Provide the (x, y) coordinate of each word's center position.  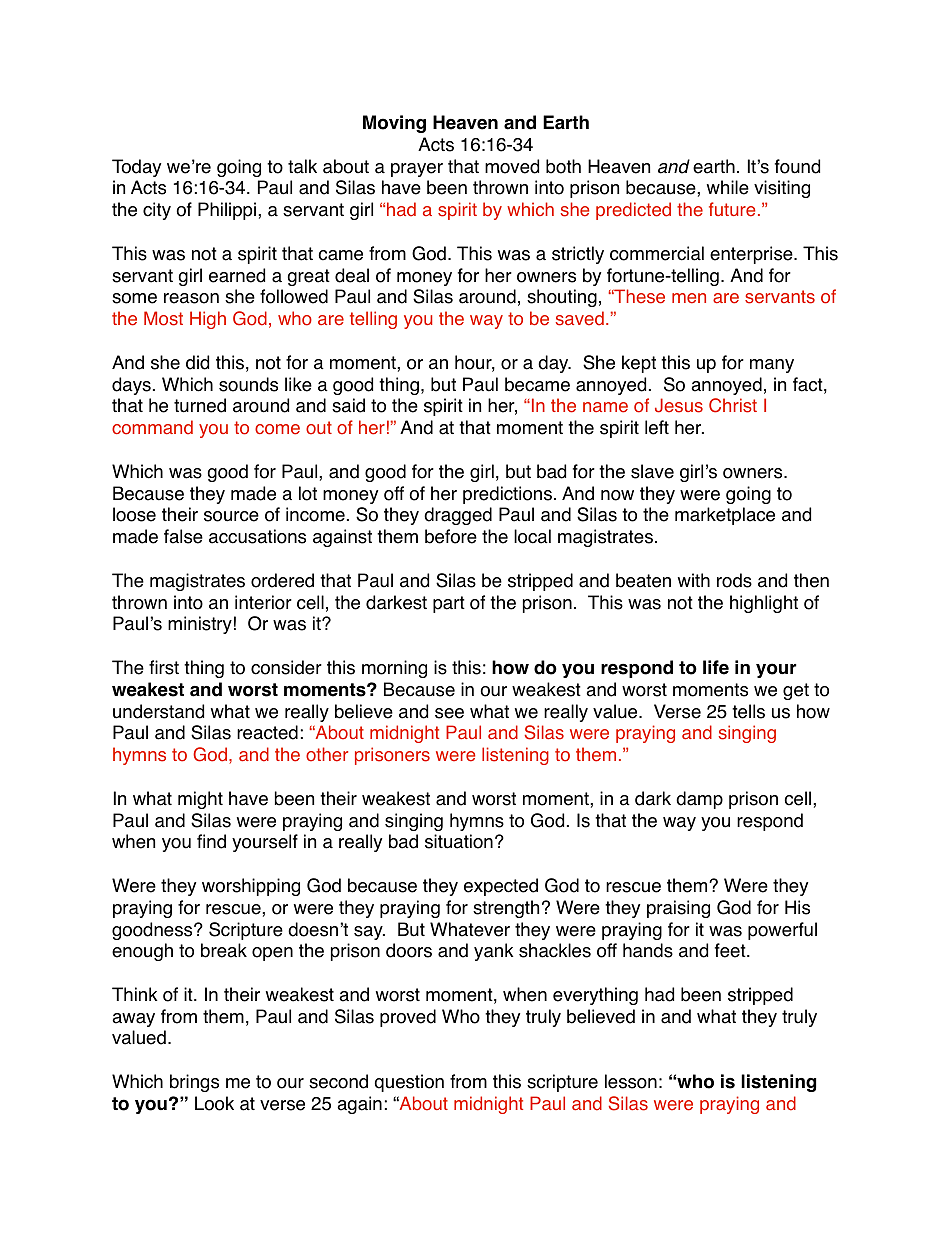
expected (501, 887)
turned (200, 405)
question (409, 1083)
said (348, 405)
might (200, 800)
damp (699, 800)
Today (136, 168)
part (449, 604)
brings (194, 1083)
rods (734, 580)
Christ (733, 405)
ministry (200, 625)
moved (512, 166)
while (728, 187)
